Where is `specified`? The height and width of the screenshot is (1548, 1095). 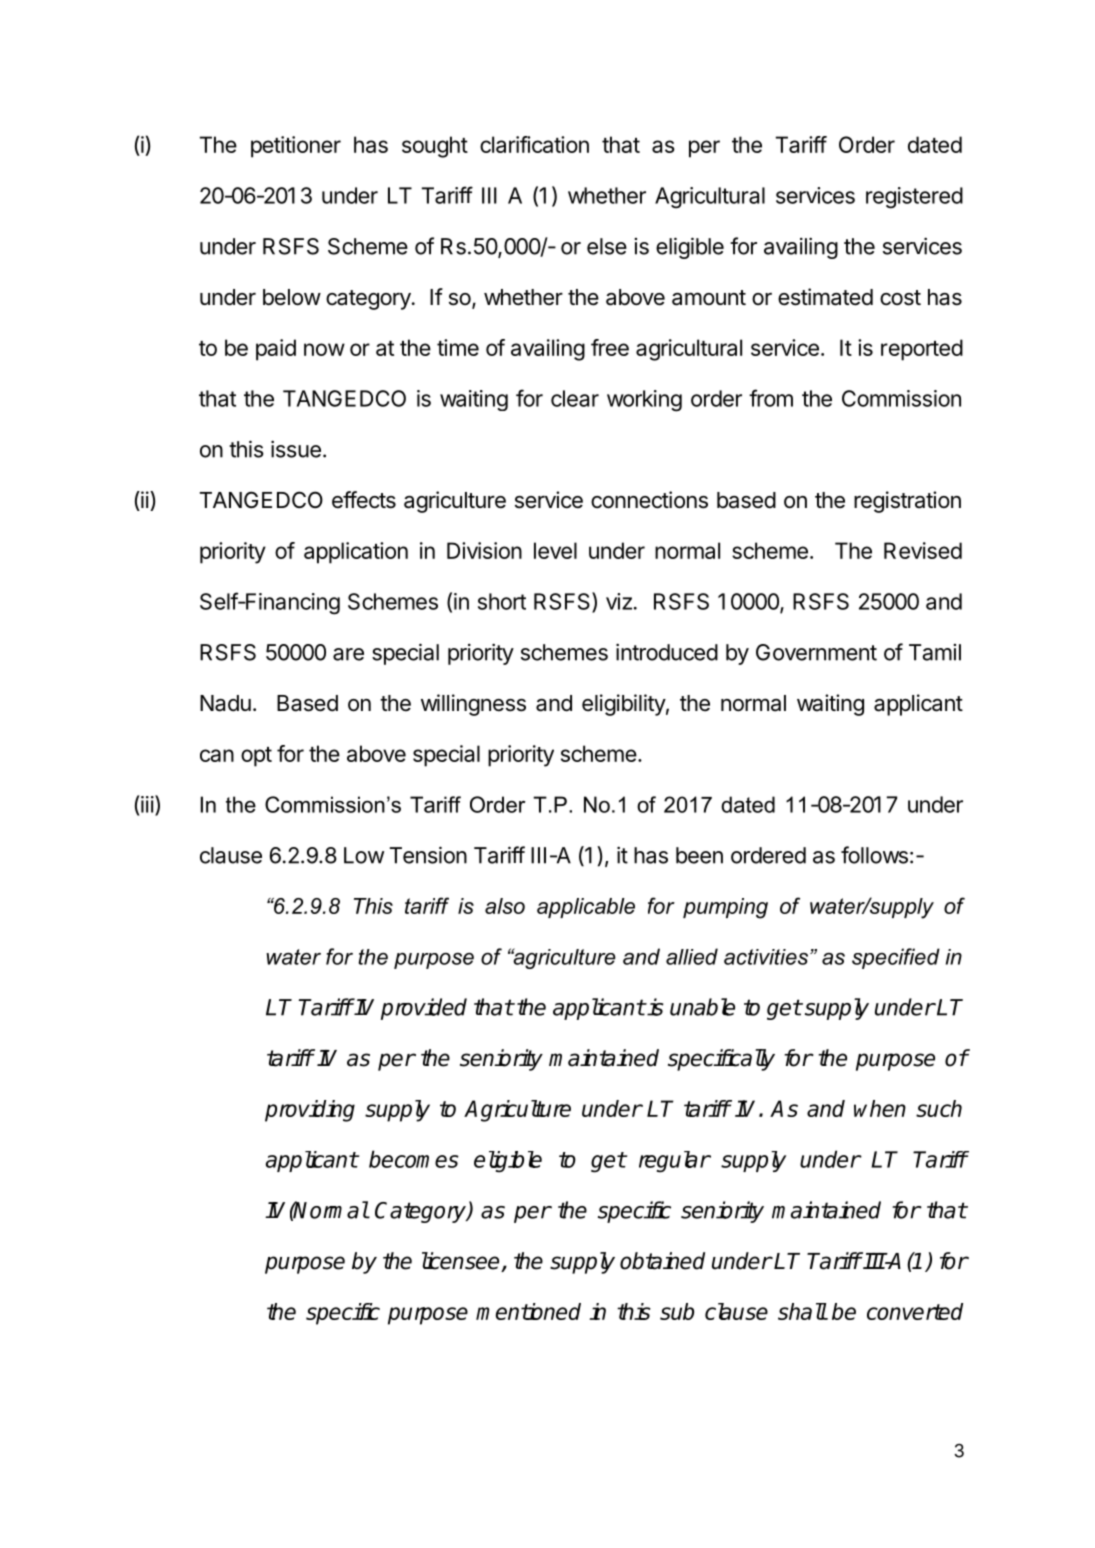 specified is located at coordinates (896, 958).
